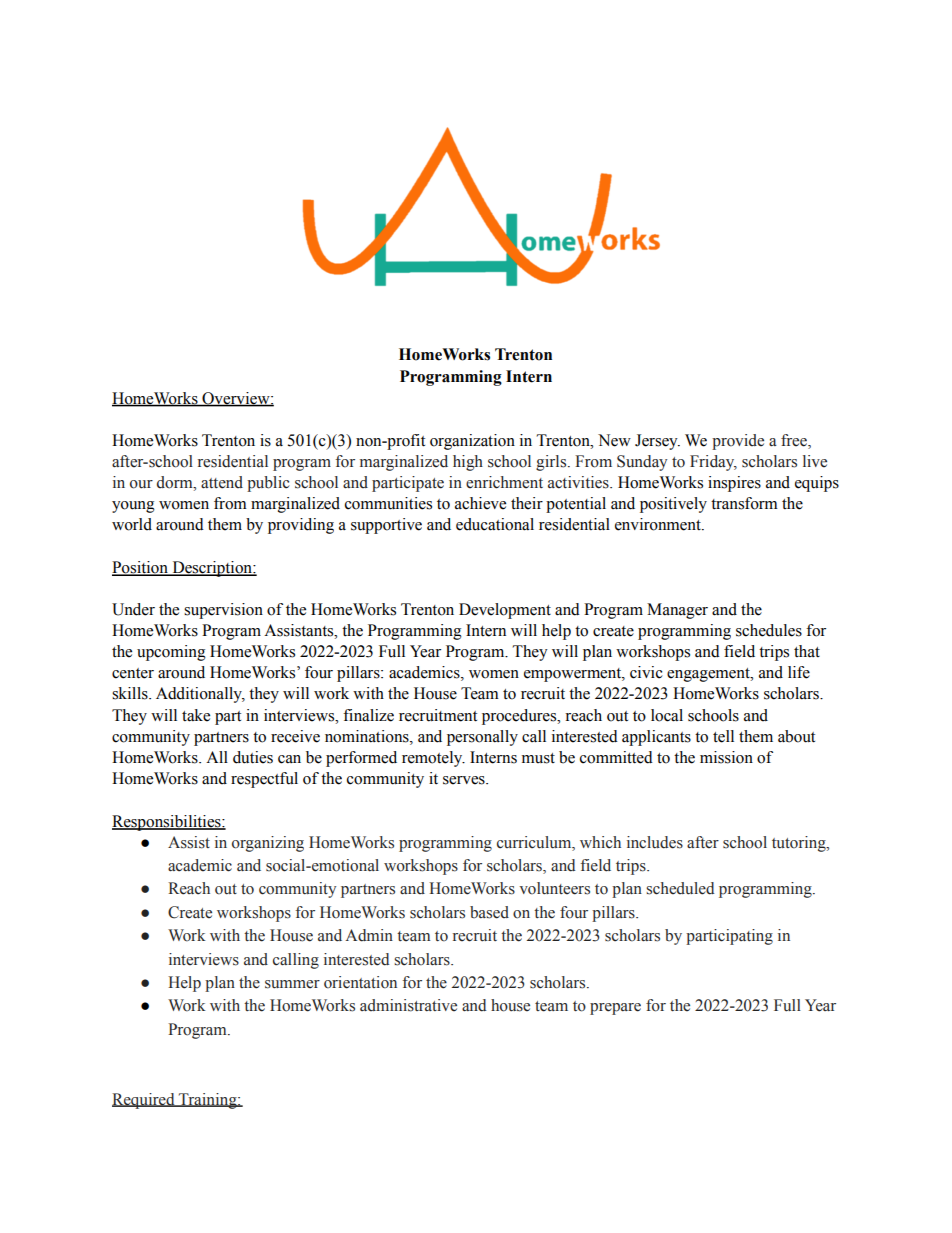 This document has height=1233, width=952. I want to click on based, so click(489, 912).
